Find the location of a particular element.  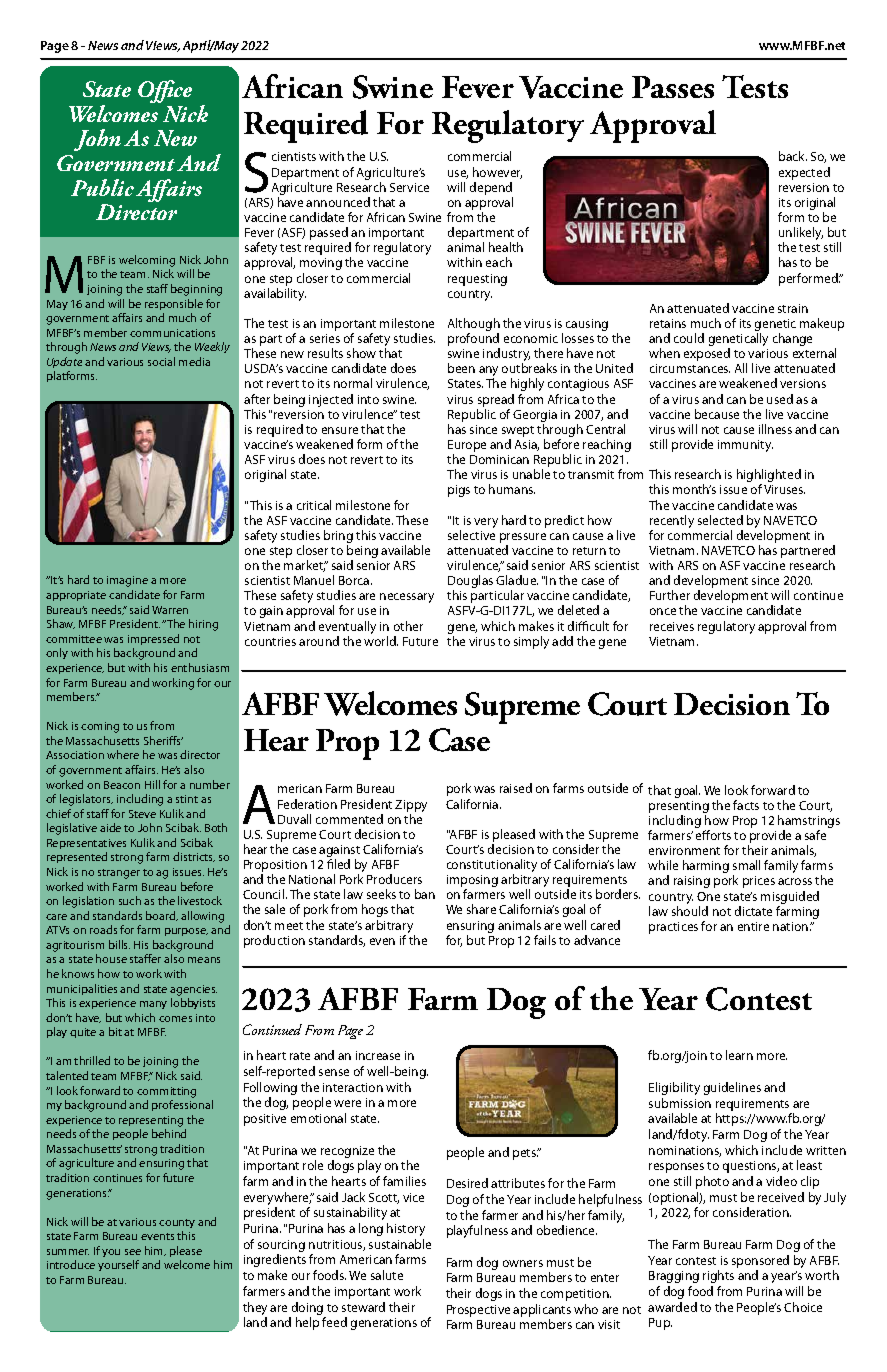

learn is located at coordinates (739, 1055).
